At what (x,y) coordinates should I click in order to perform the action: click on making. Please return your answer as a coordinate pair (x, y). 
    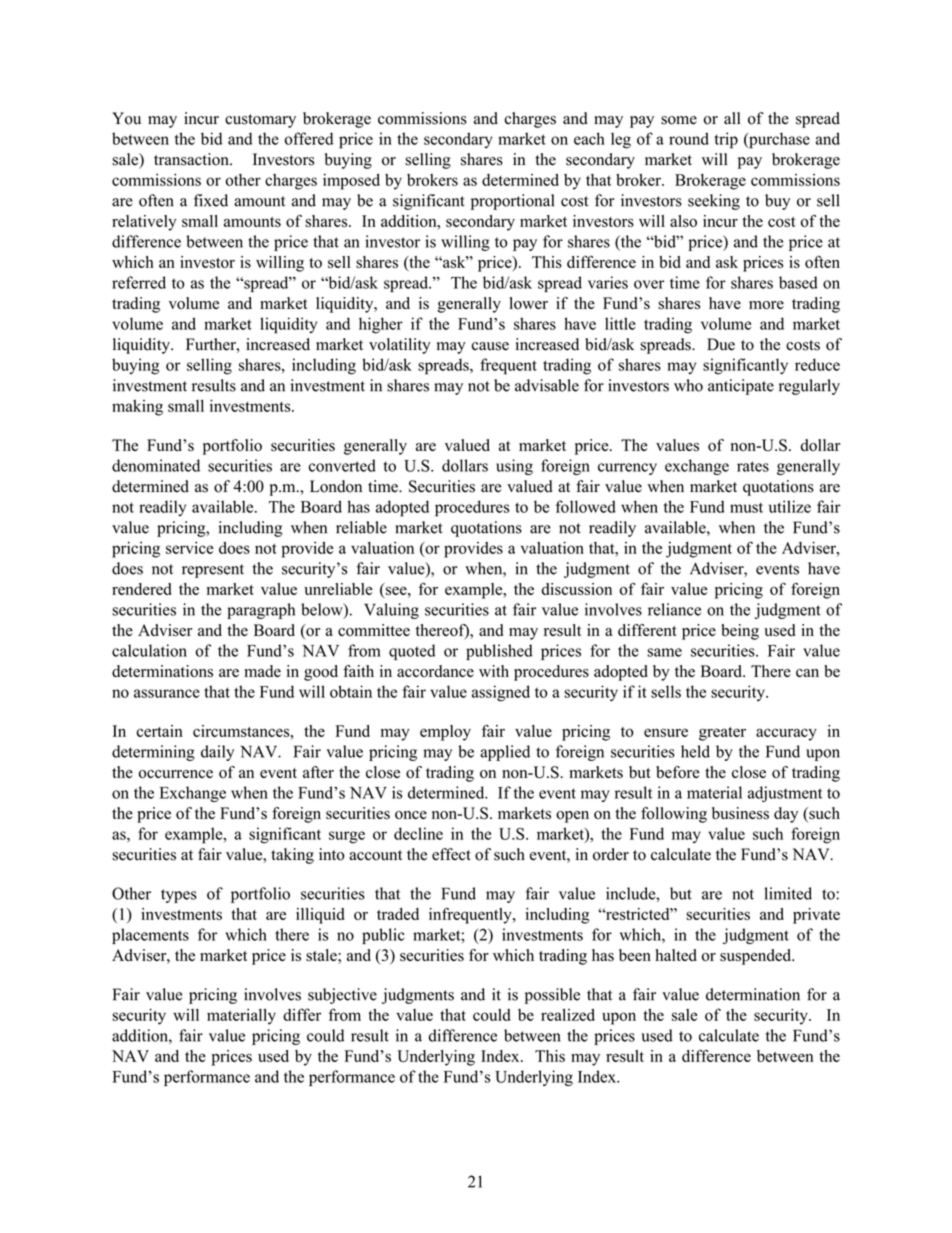
    Looking at the image, I should click on (137, 408).
